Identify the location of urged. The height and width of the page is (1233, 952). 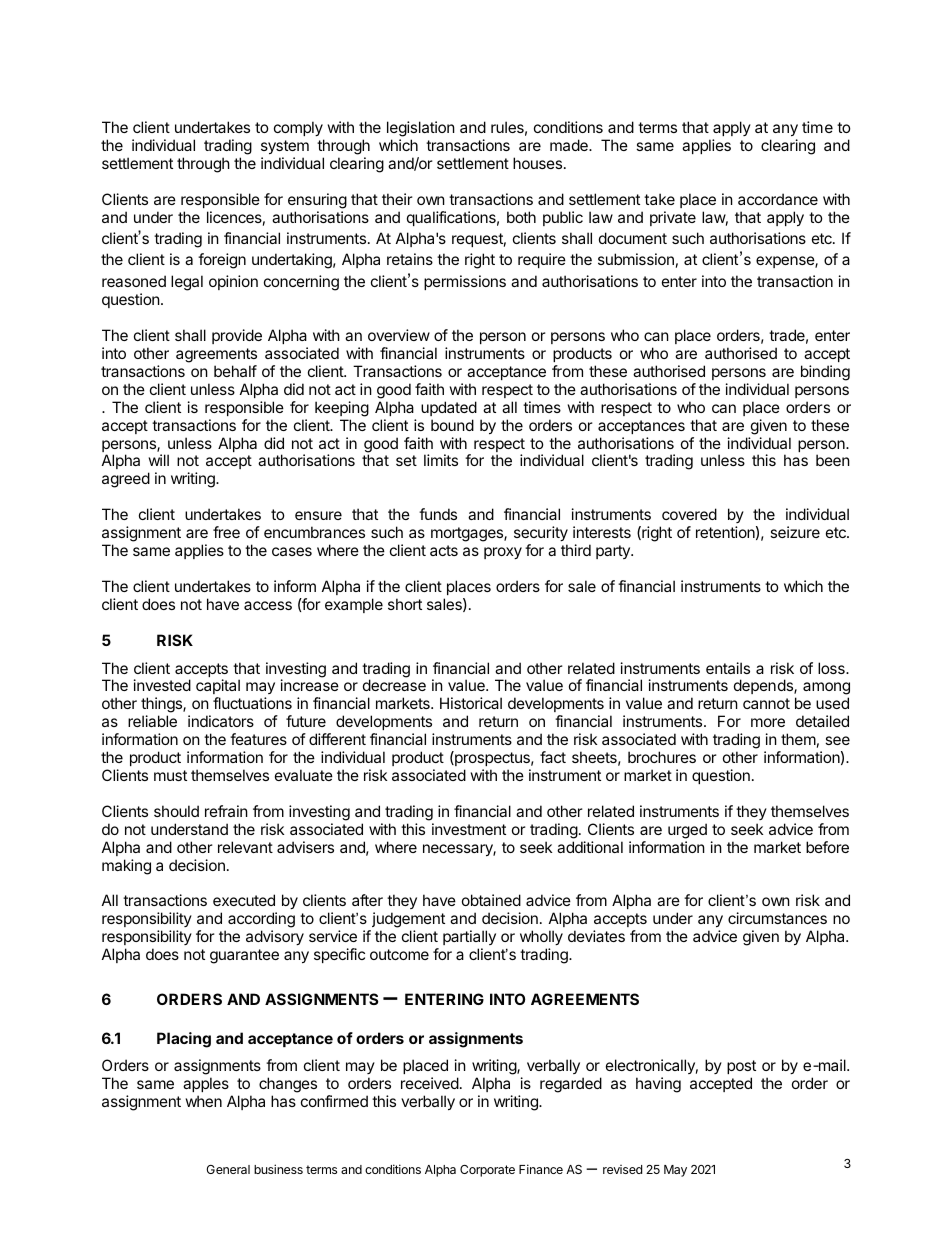
(687, 831).
